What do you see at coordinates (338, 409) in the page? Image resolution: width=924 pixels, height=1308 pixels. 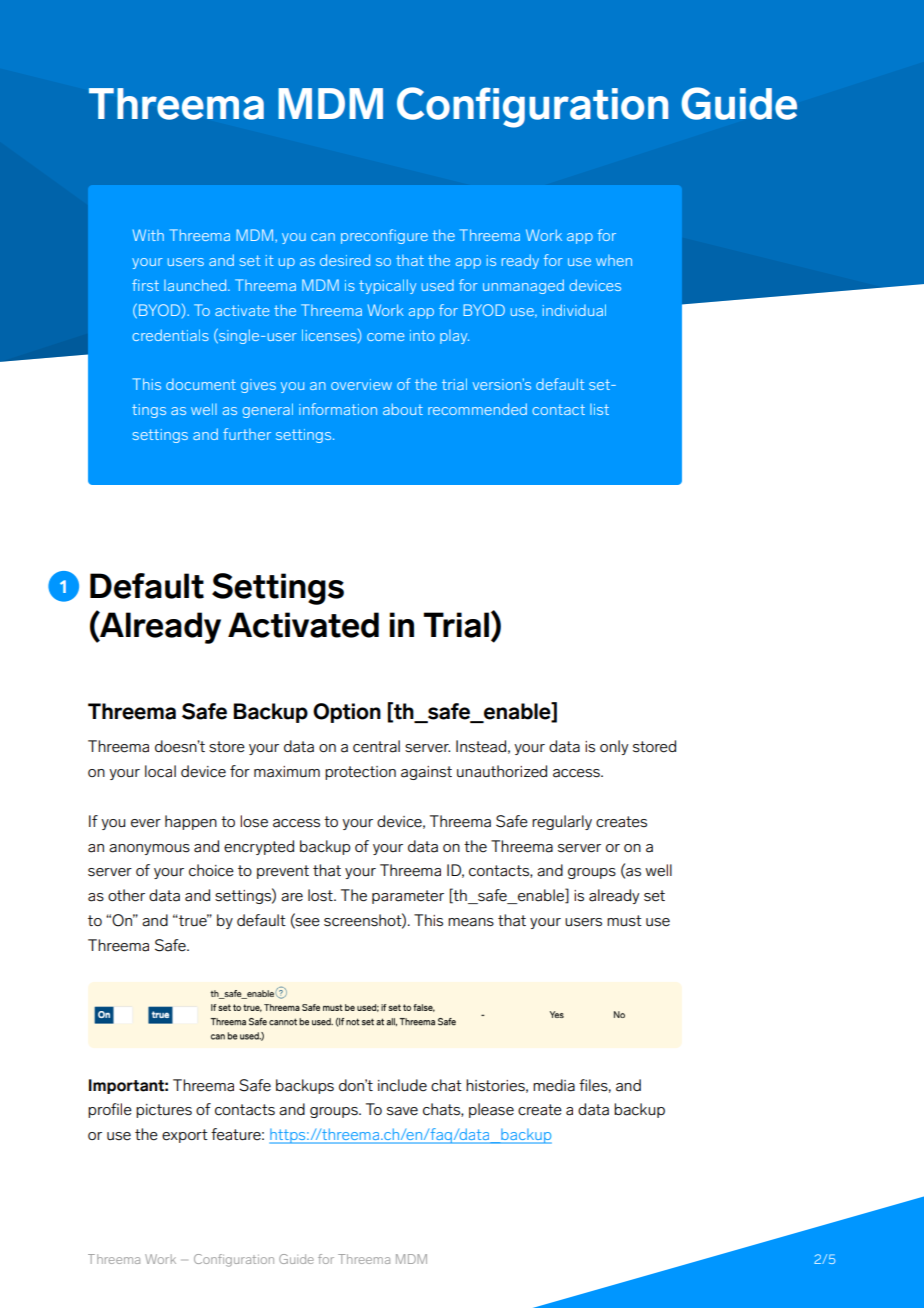 I see `information` at bounding box center [338, 409].
